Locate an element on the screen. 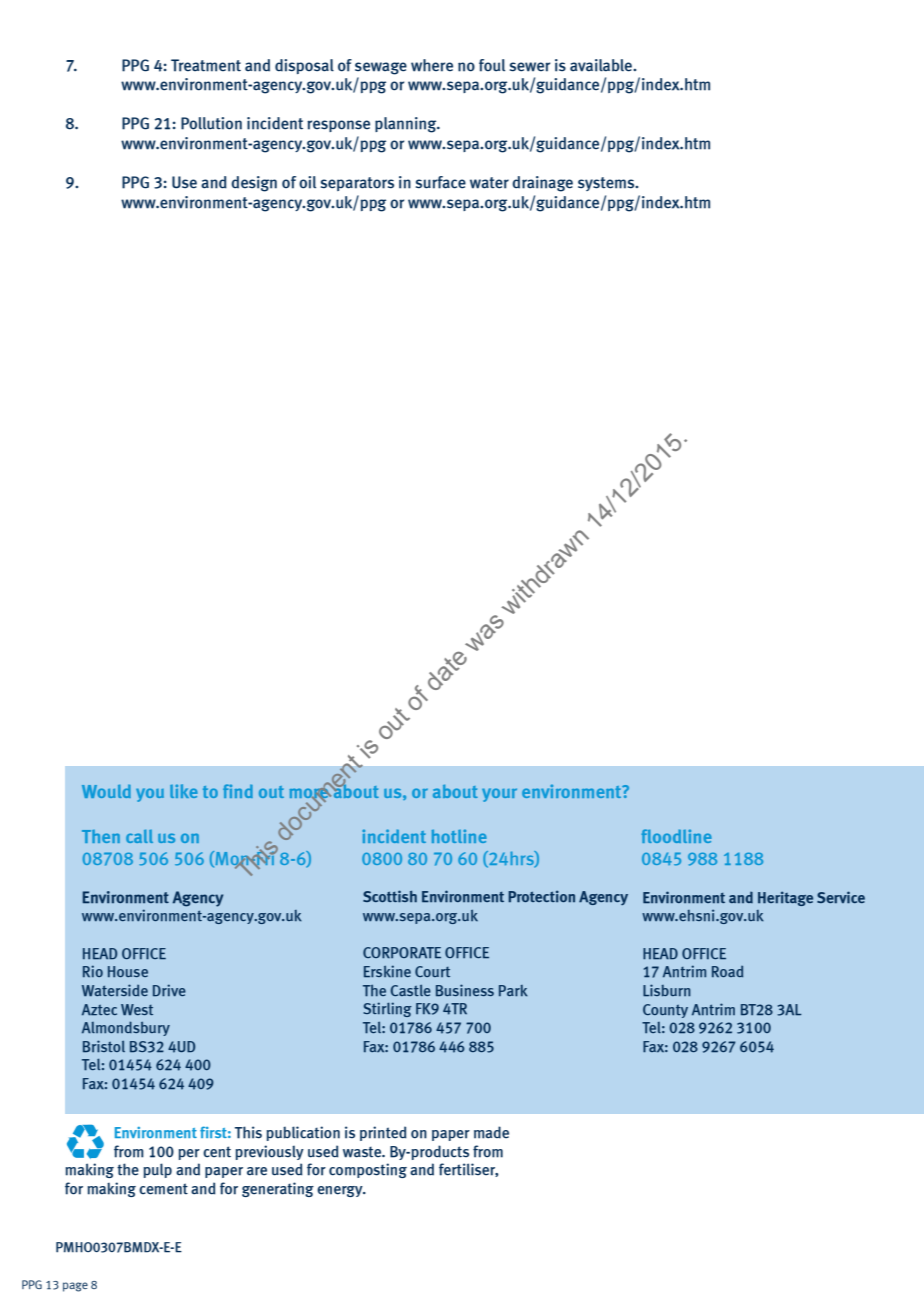 The height and width of the screenshot is (1308, 924). Pollution is located at coordinates (211, 123).
